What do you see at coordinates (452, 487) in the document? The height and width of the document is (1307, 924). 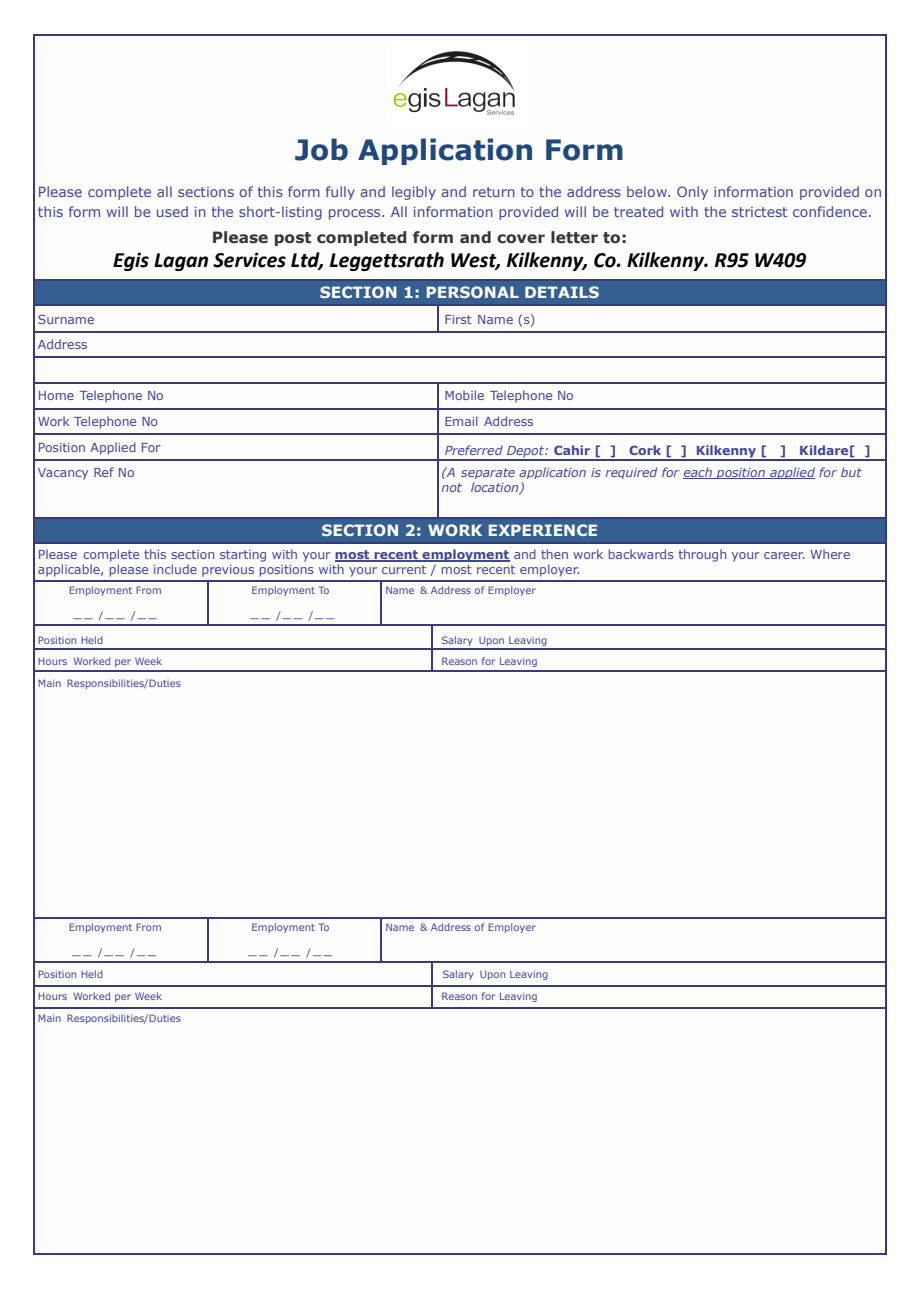 I see `not` at bounding box center [452, 487].
